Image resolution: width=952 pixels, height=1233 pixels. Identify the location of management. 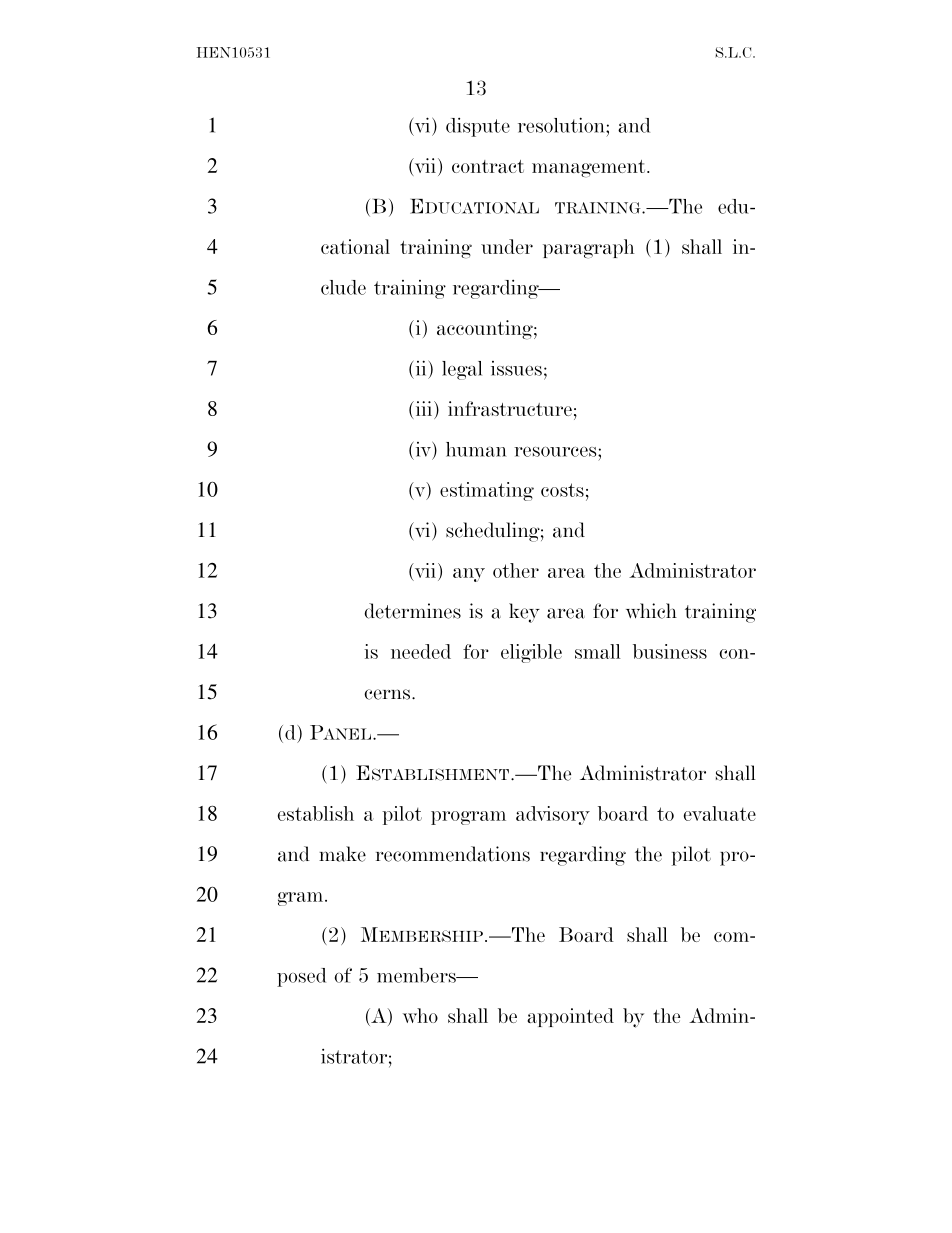
(590, 169).
